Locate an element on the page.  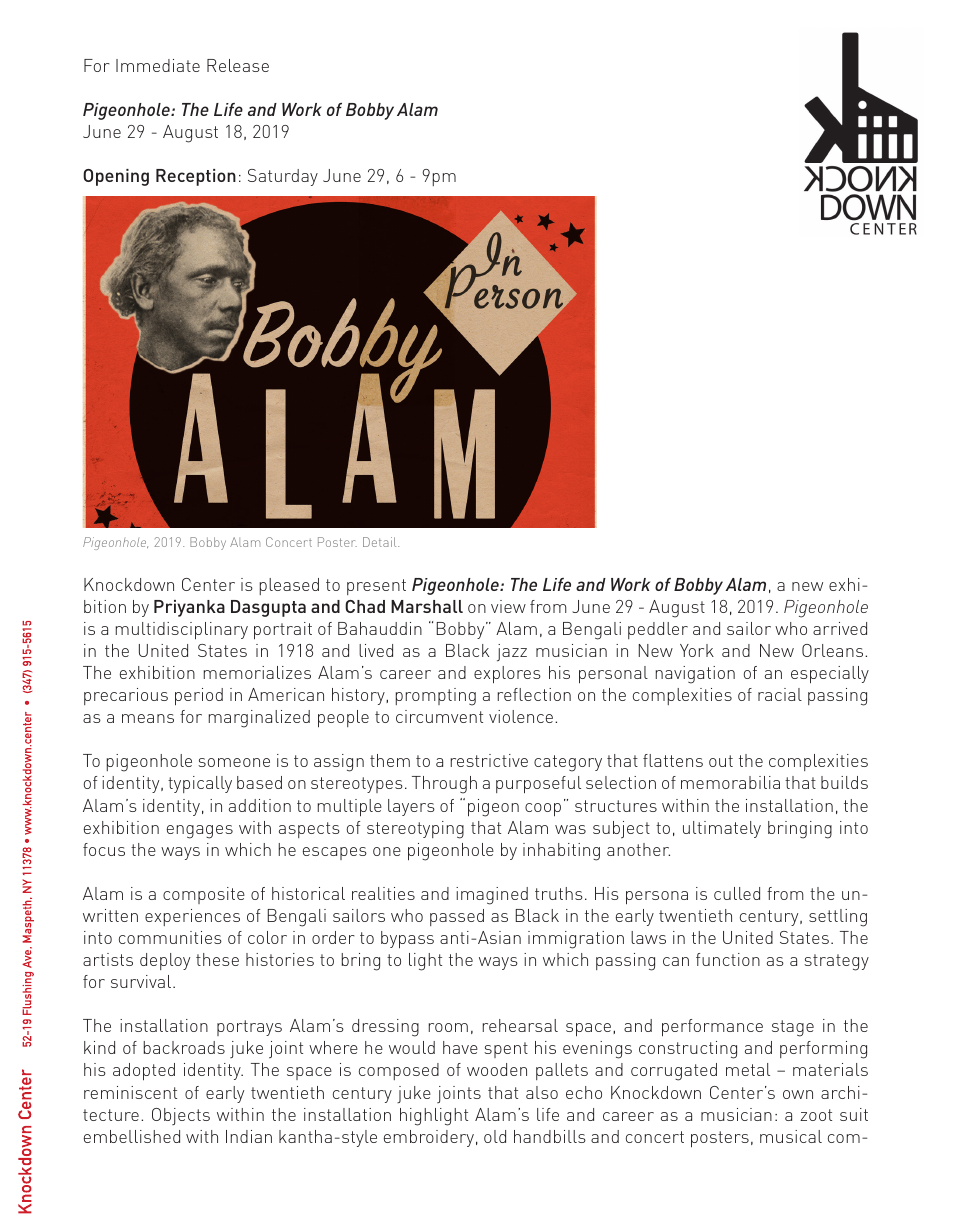
Detail is located at coordinates (381, 542).
